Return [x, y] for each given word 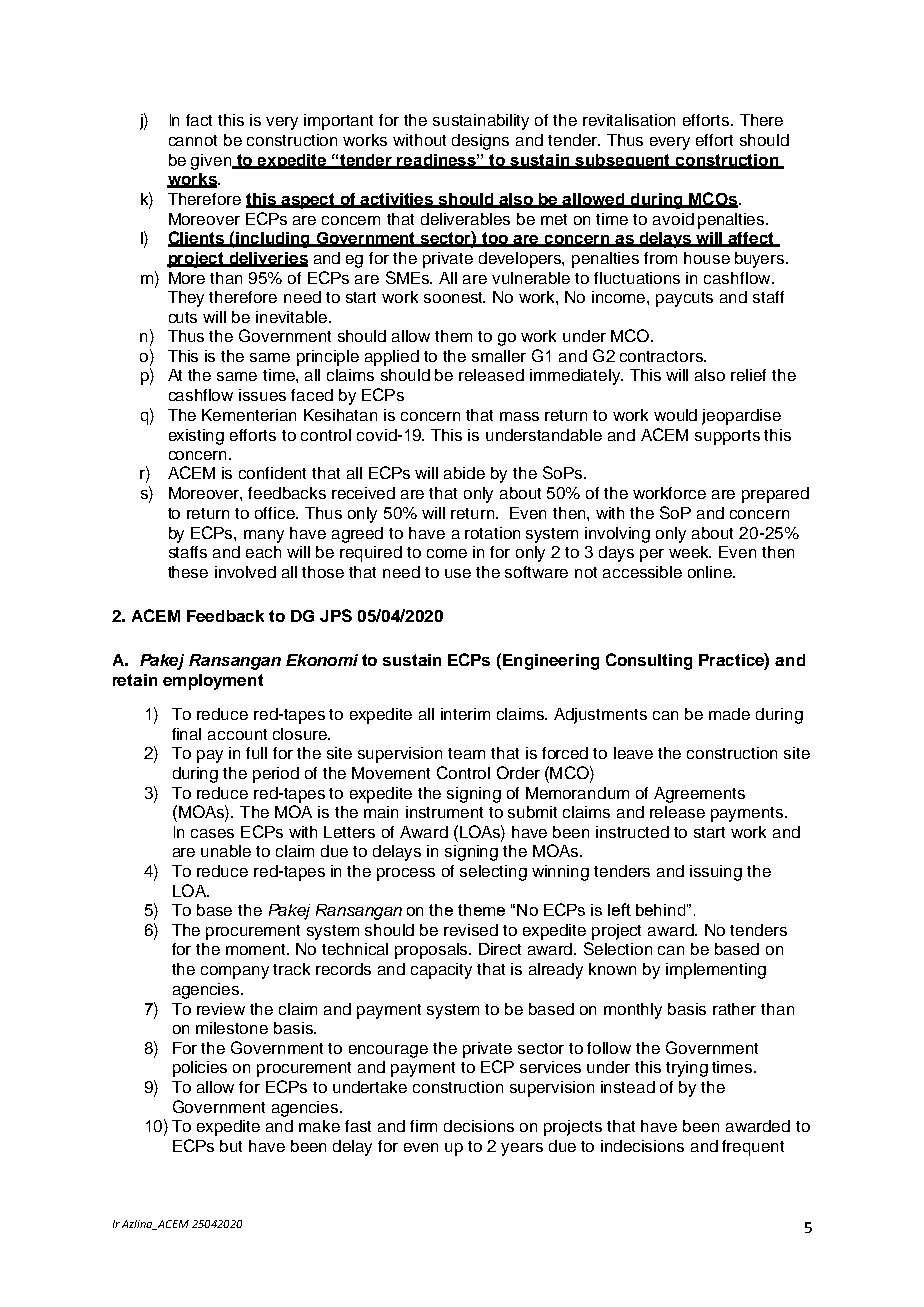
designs [480, 142]
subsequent [623, 161]
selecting [493, 873]
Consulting [649, 661]
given [212, 162]
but [231, 1146]
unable [226, 851]
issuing [716, 873]
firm [423, 1126]
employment [213, 682]
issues [262, 395]
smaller [499, 356]
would [675, 415]
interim [465, 714]
